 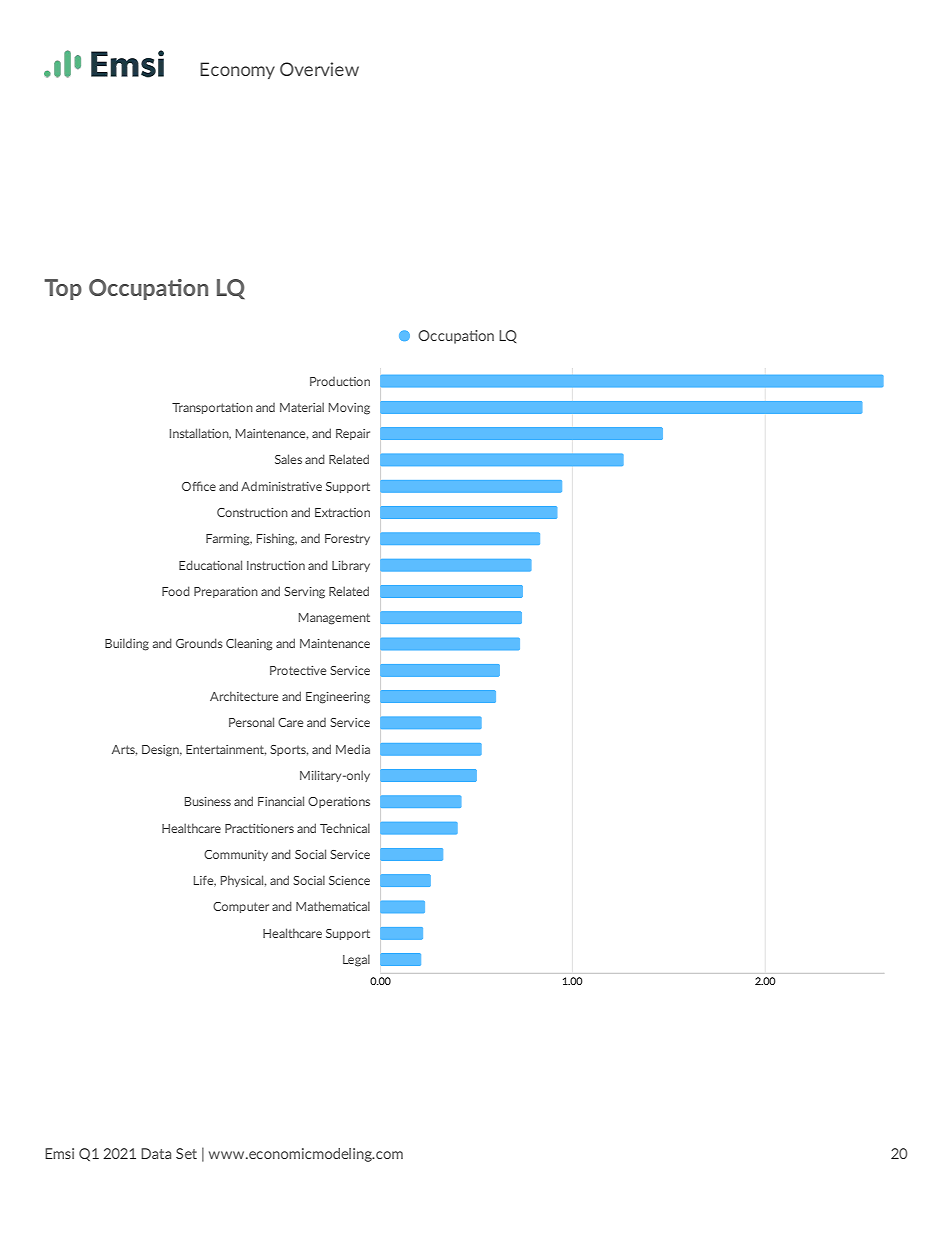 I want to click on Top, so click(x=63, y=289).
